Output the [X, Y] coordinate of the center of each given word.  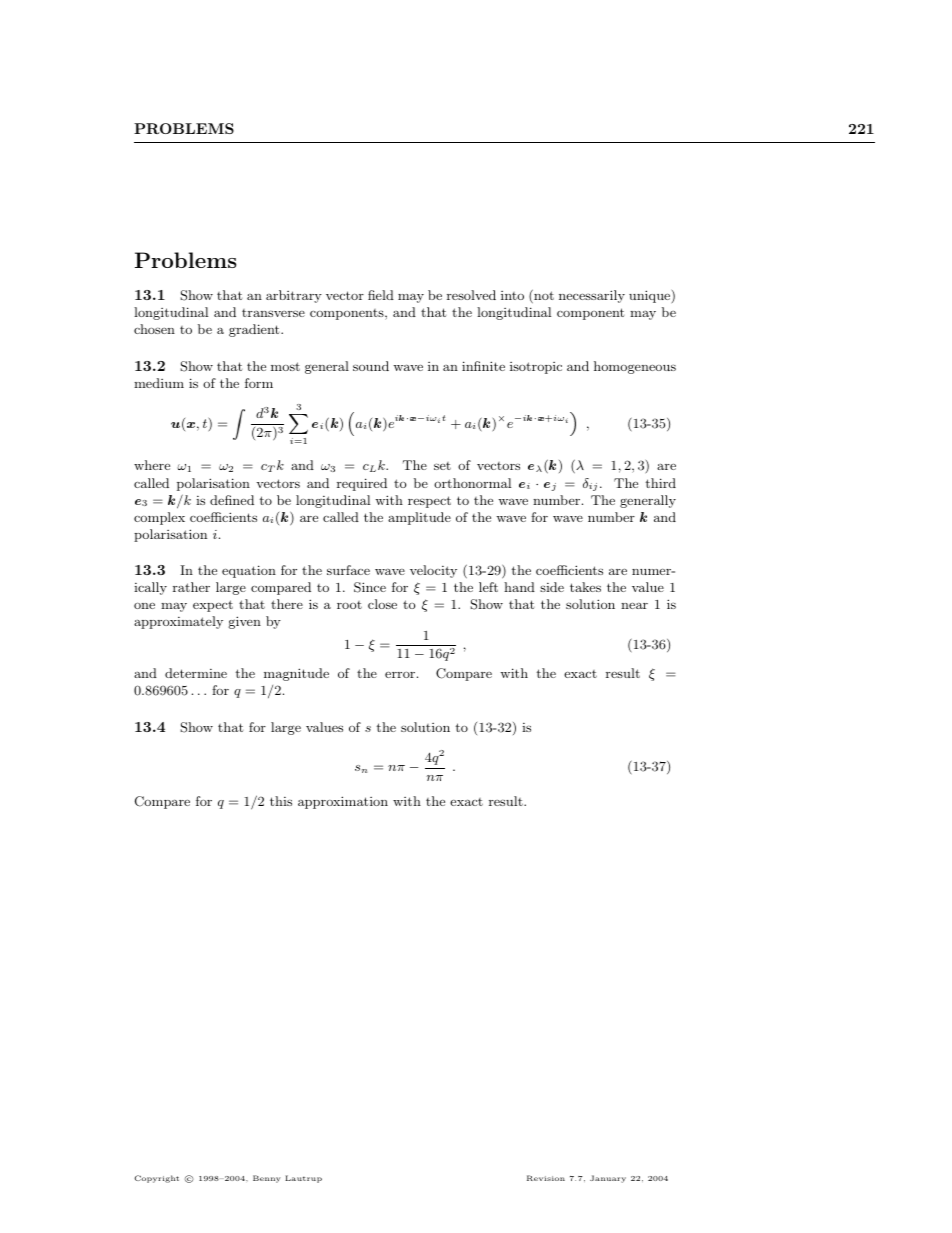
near [634, 605]
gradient [255, 330]
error [400, 674]
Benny [267, 1179]
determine [196, 673]
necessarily [592, 296]
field [381, 295]
